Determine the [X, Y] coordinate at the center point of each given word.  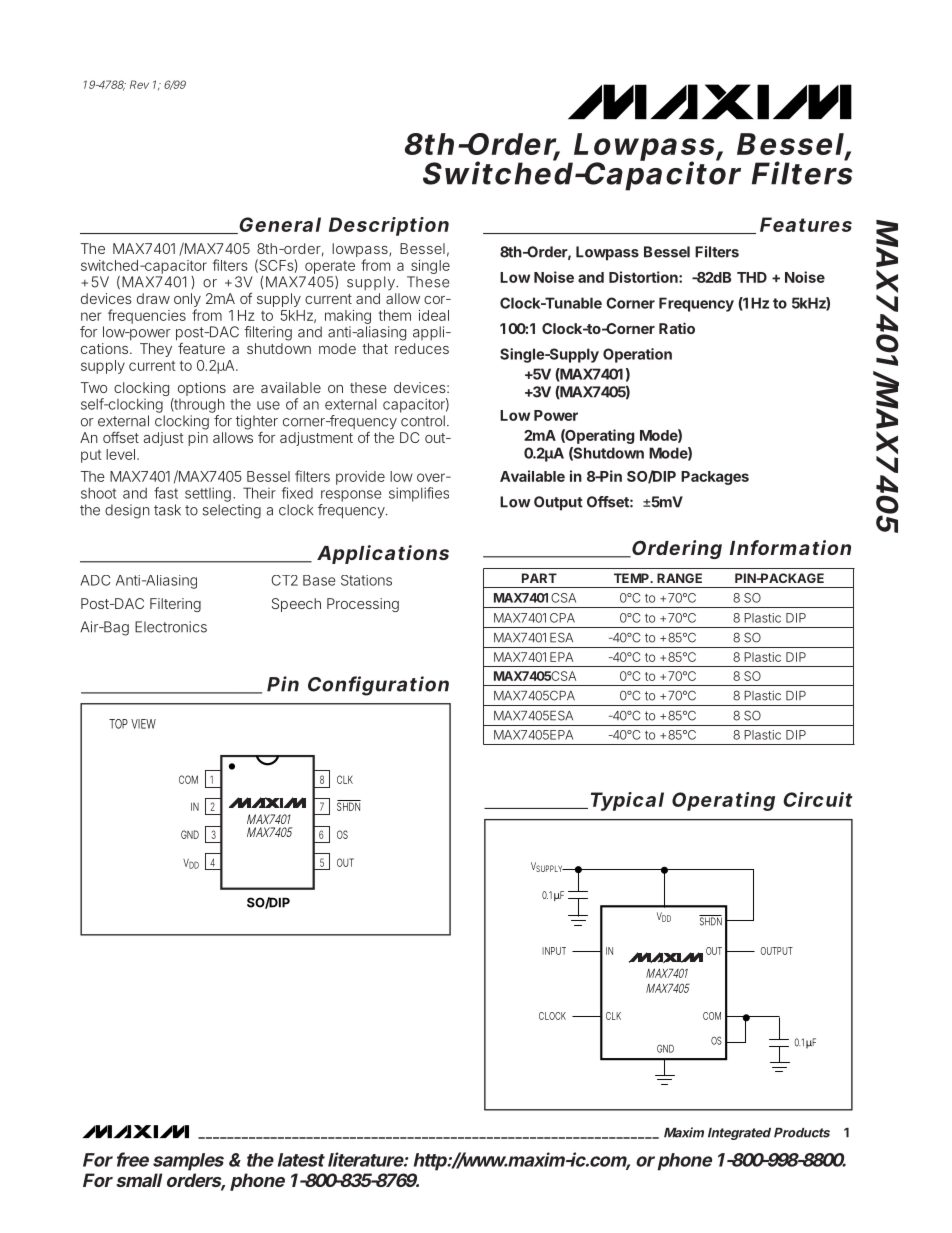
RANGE [679, 578]
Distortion [644, 277]
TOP [120, 724]
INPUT [554, 951]
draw [153, 298]
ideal [434, 315]
